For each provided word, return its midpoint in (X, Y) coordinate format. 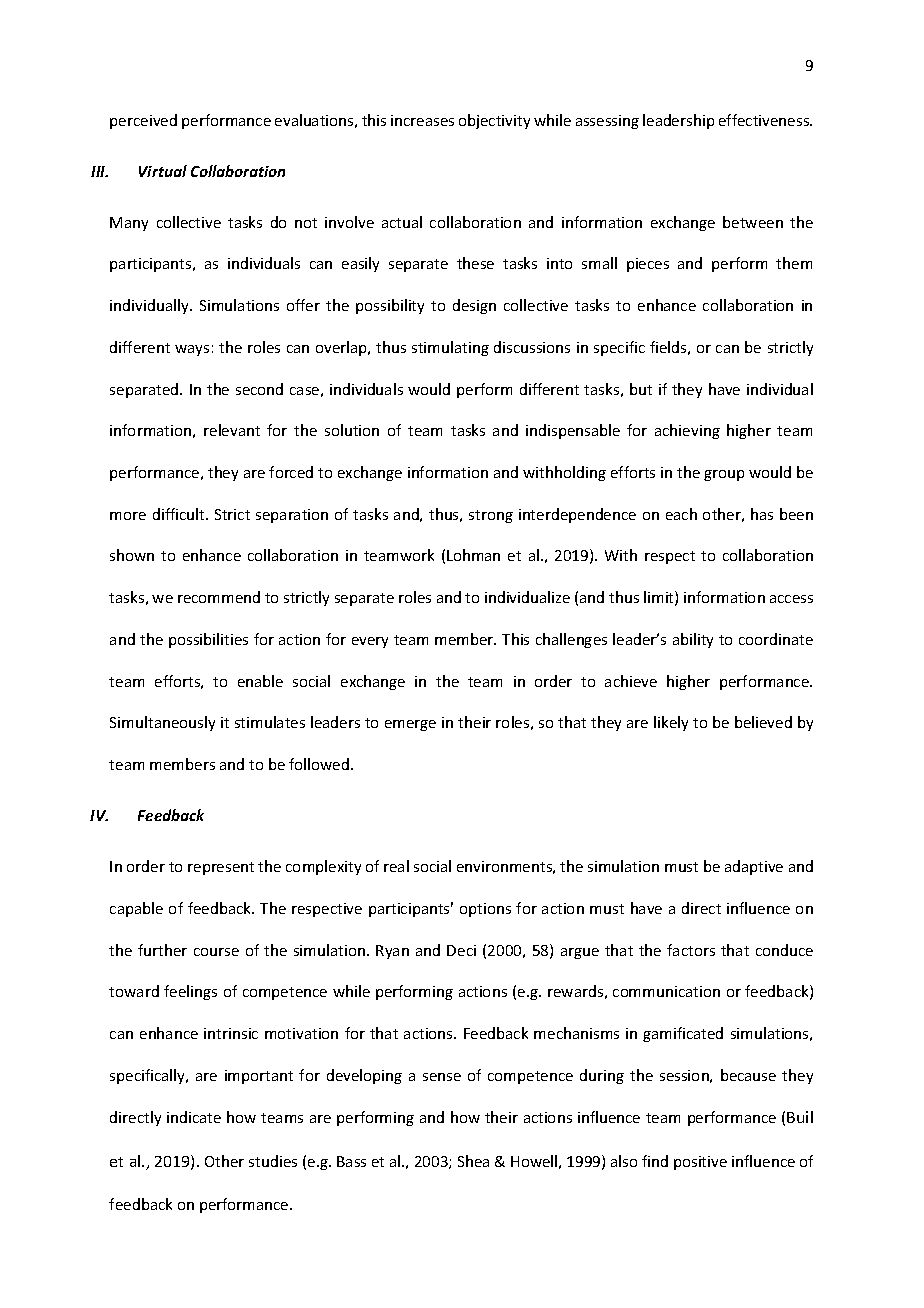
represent (221, 868)
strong (491, 516)
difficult (180, 514)
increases (422, 120)
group (724, 475)
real (396, 866)
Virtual (163, 171)
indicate (194, 1117)
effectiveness (765, 120)
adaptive (754, 867)
